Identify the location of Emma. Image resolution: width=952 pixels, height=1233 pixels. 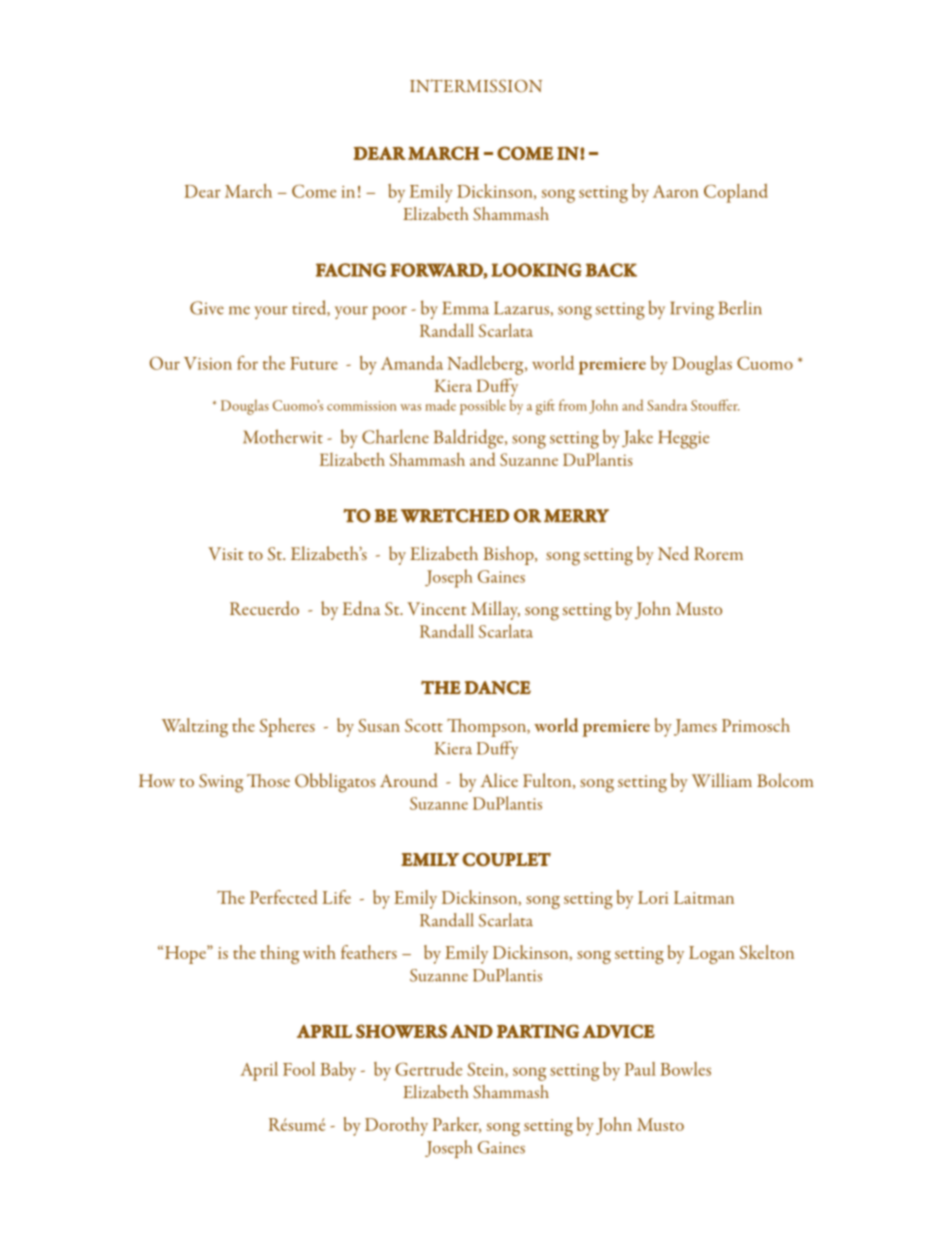
(465, 308).
